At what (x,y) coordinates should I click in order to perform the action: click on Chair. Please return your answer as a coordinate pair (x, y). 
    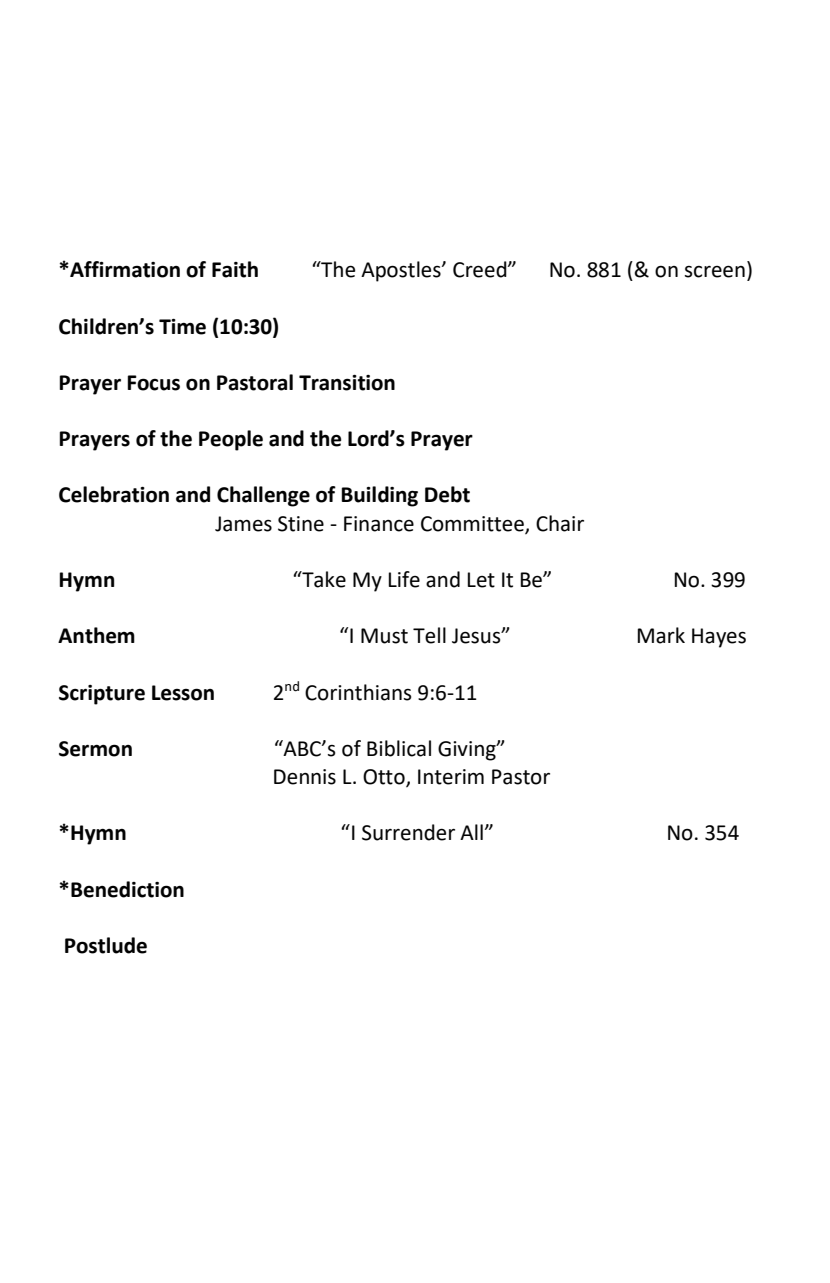
    Looking at the image, I should click on (560, 523).
